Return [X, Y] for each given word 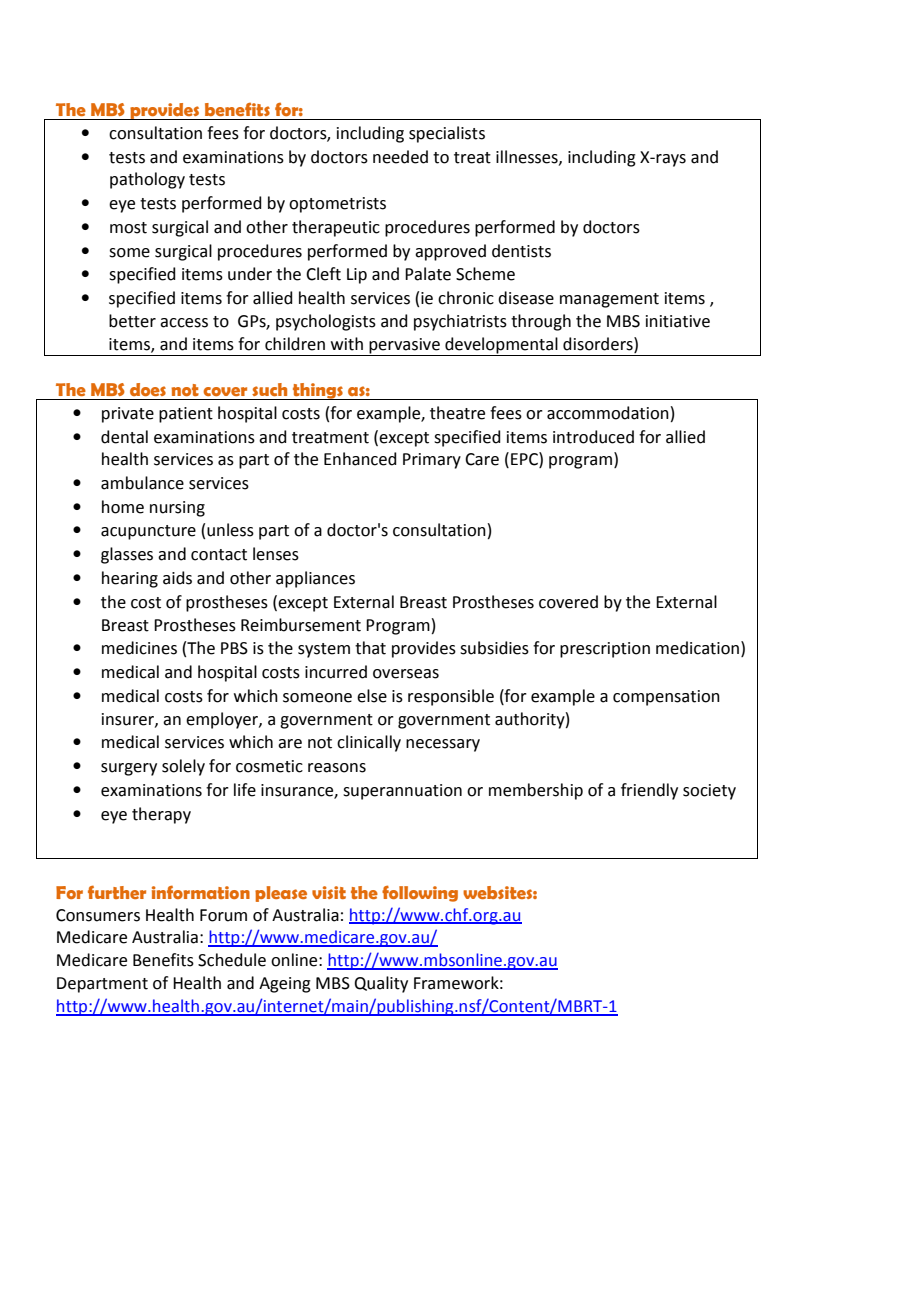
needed [400, 157]
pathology [147, 180]
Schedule [232, 960]
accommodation [608, 413]
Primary [432, 461]
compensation [666, 698]
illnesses [528, 157]
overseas [406, 674]
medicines [139, 648]
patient [186, 415]
